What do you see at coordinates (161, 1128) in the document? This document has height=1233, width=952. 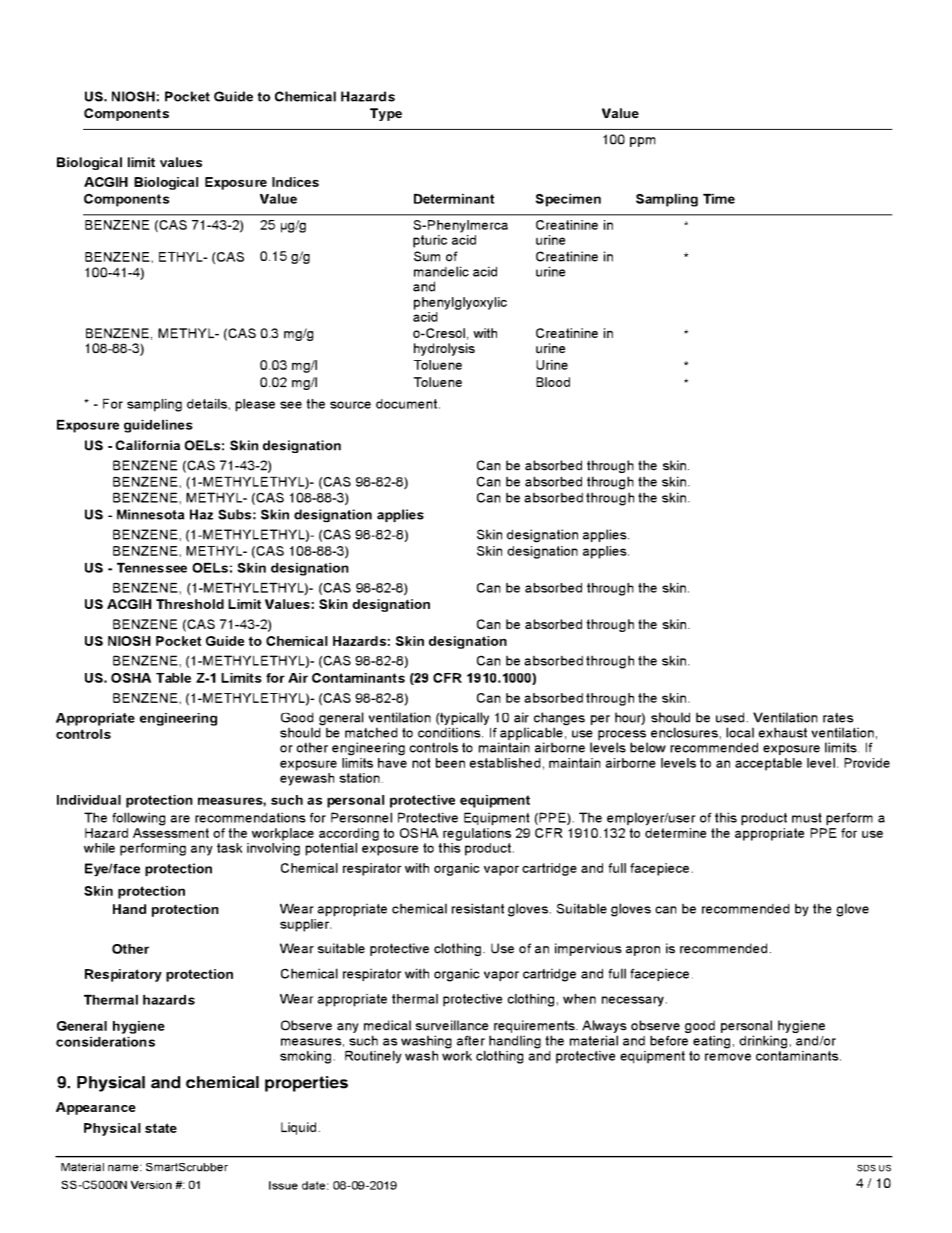 I see `state` at bounding box center [161, 1128].
